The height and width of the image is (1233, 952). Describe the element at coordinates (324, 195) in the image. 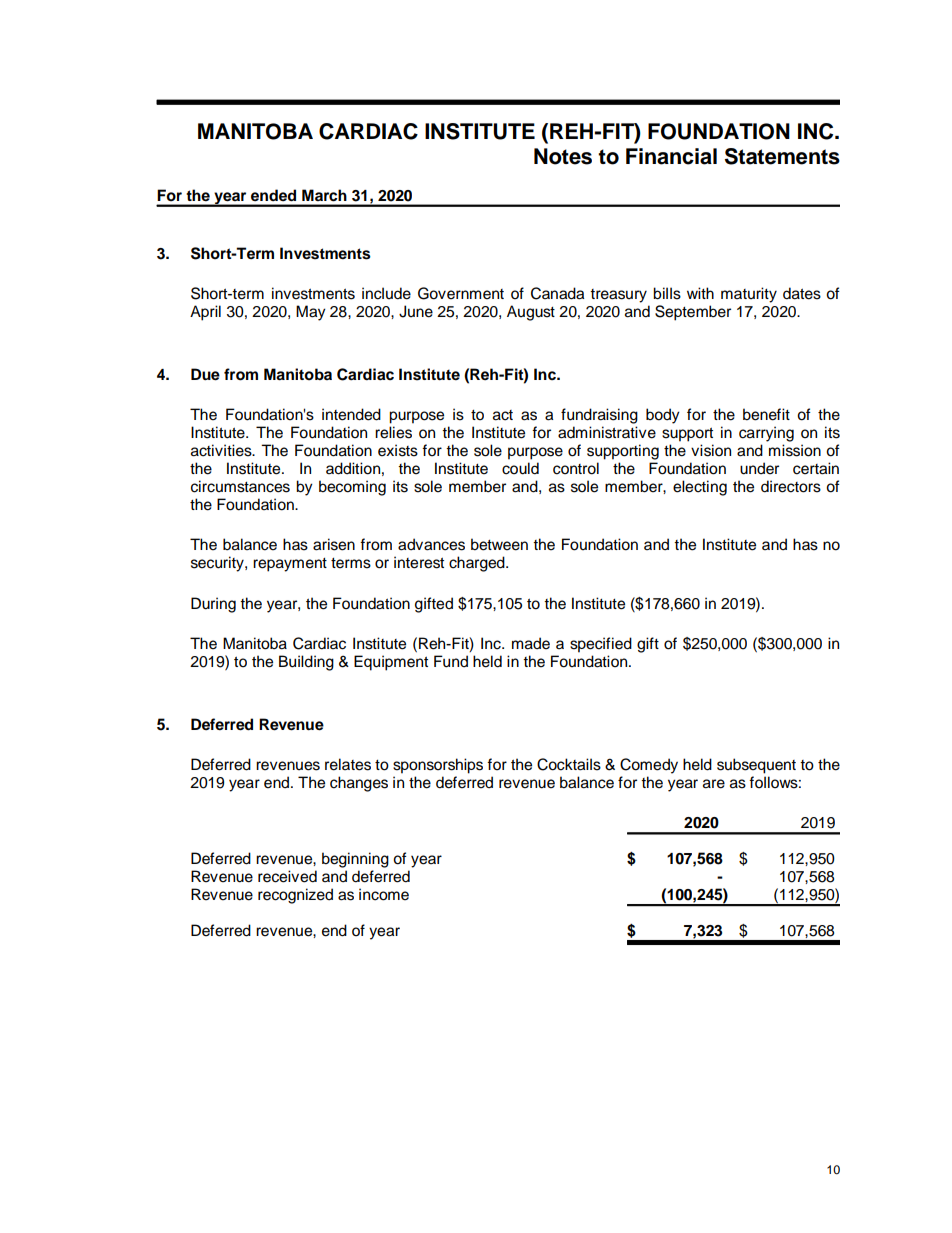

I see `March` at that location.
